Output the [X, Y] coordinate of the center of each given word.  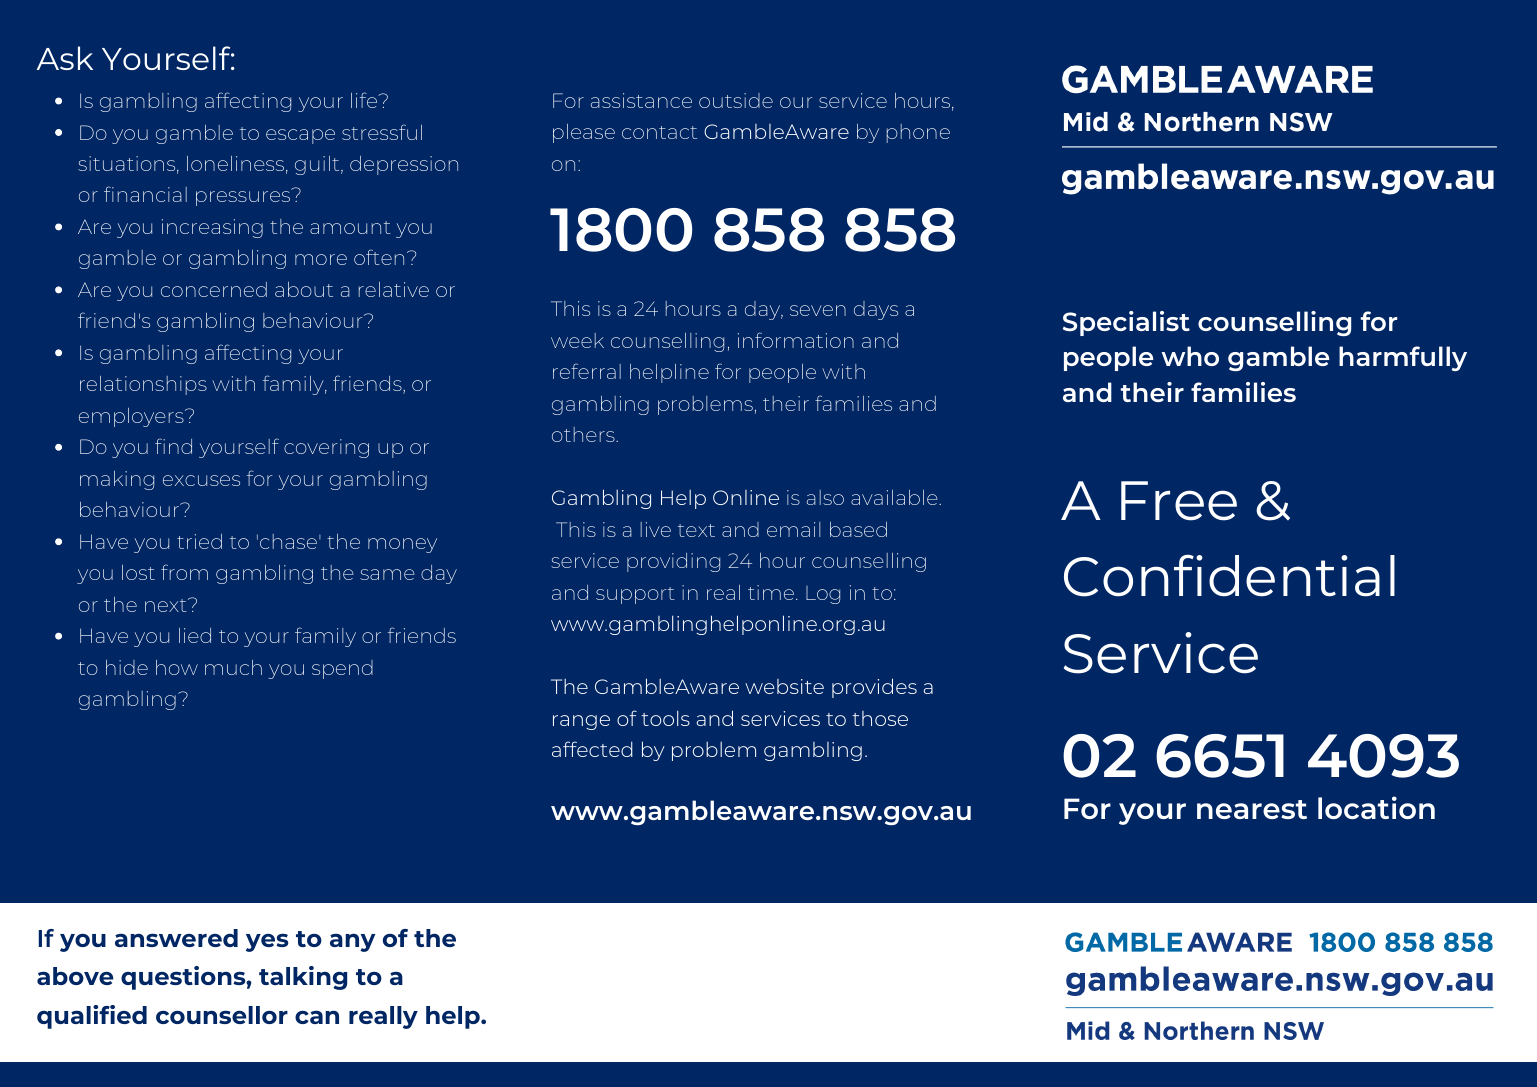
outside [736, 100]
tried [199, 541]
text [696, 530]
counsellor [222, 1015]
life [365, 100]
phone [918, 133]
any [352, 943]
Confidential [1229, 575]
